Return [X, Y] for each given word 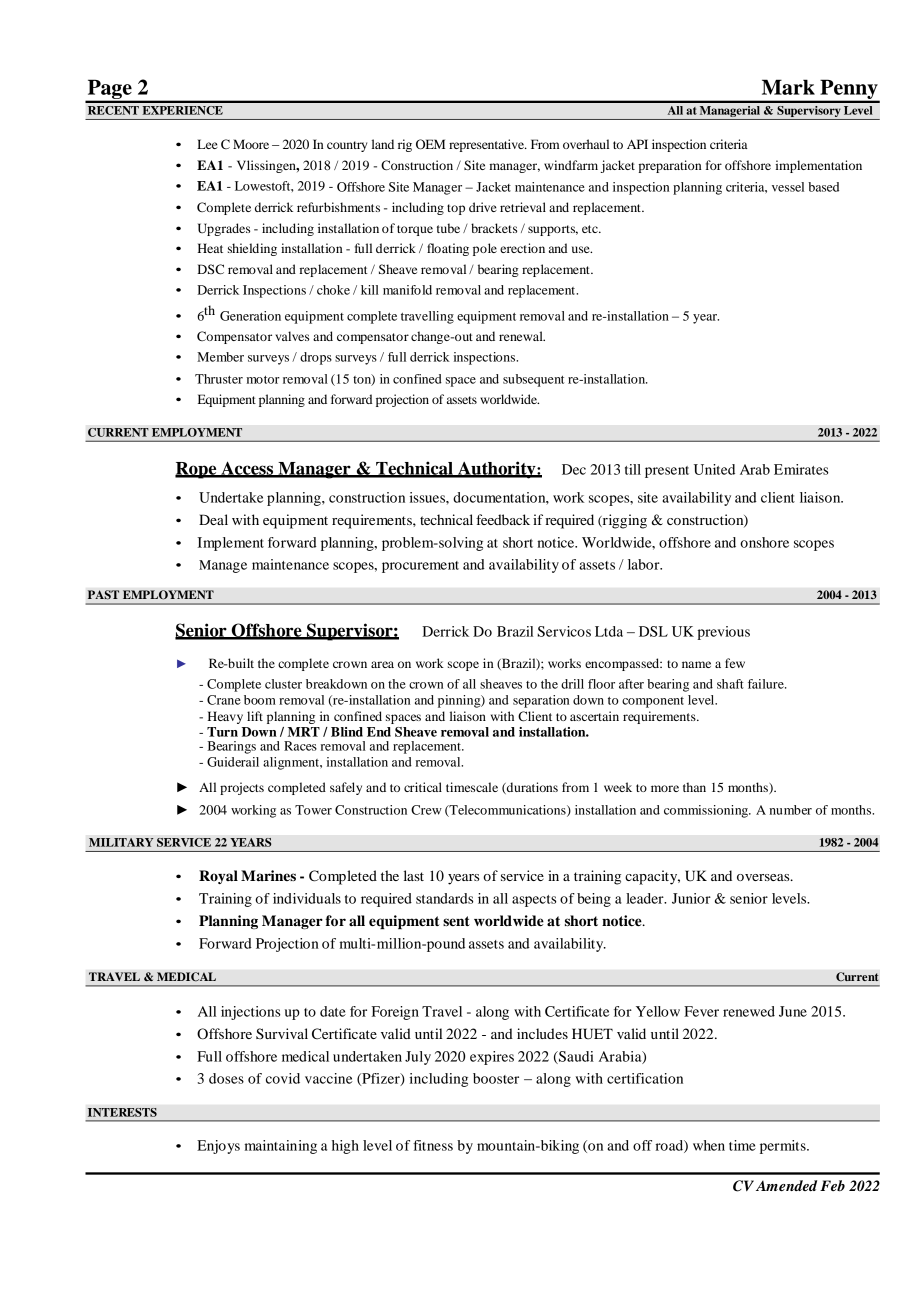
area [382, 664]
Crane [224, 700]
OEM [430, 144]
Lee [207, 144]
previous [723, 633]
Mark [788, 87]
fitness [433, 1145]
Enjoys [218, 1147]
